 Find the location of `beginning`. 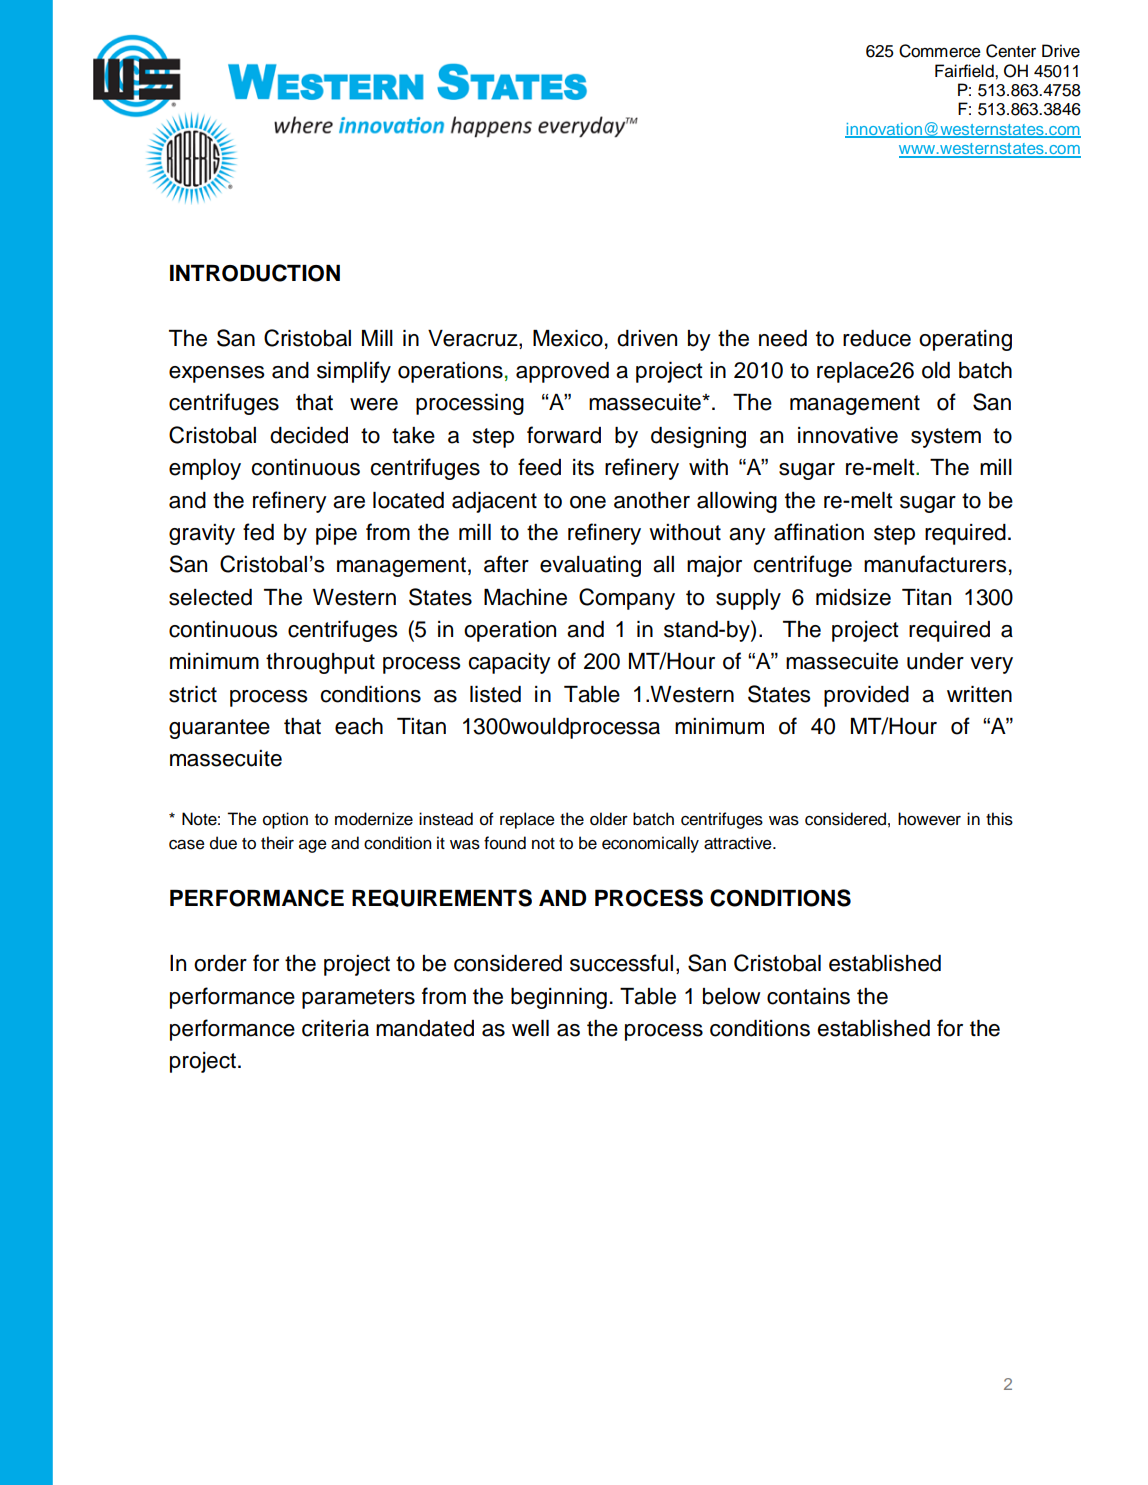

beginning is located at coordinates (559, 998).
